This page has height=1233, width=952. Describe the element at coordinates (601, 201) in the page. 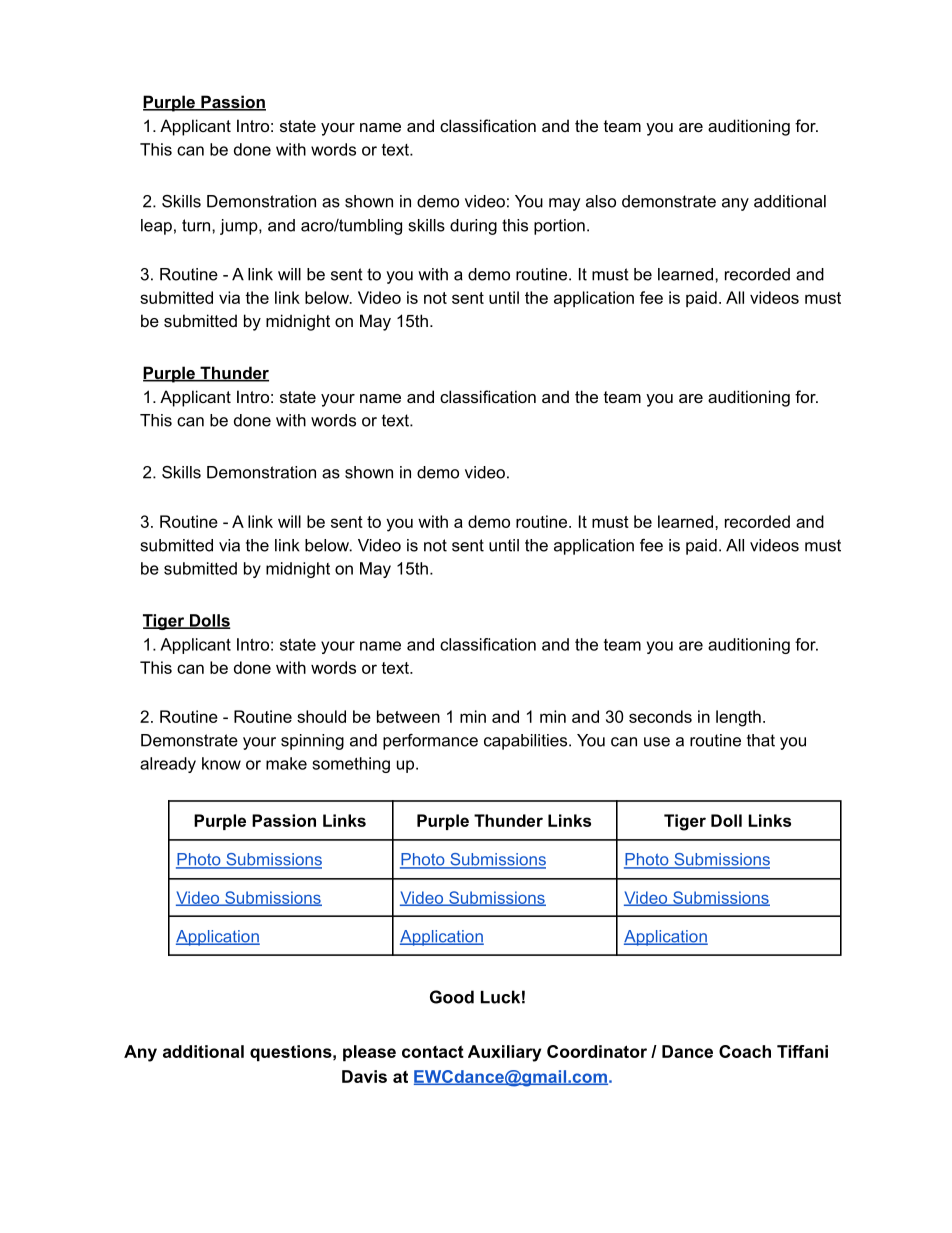

I see `also` at that location.
